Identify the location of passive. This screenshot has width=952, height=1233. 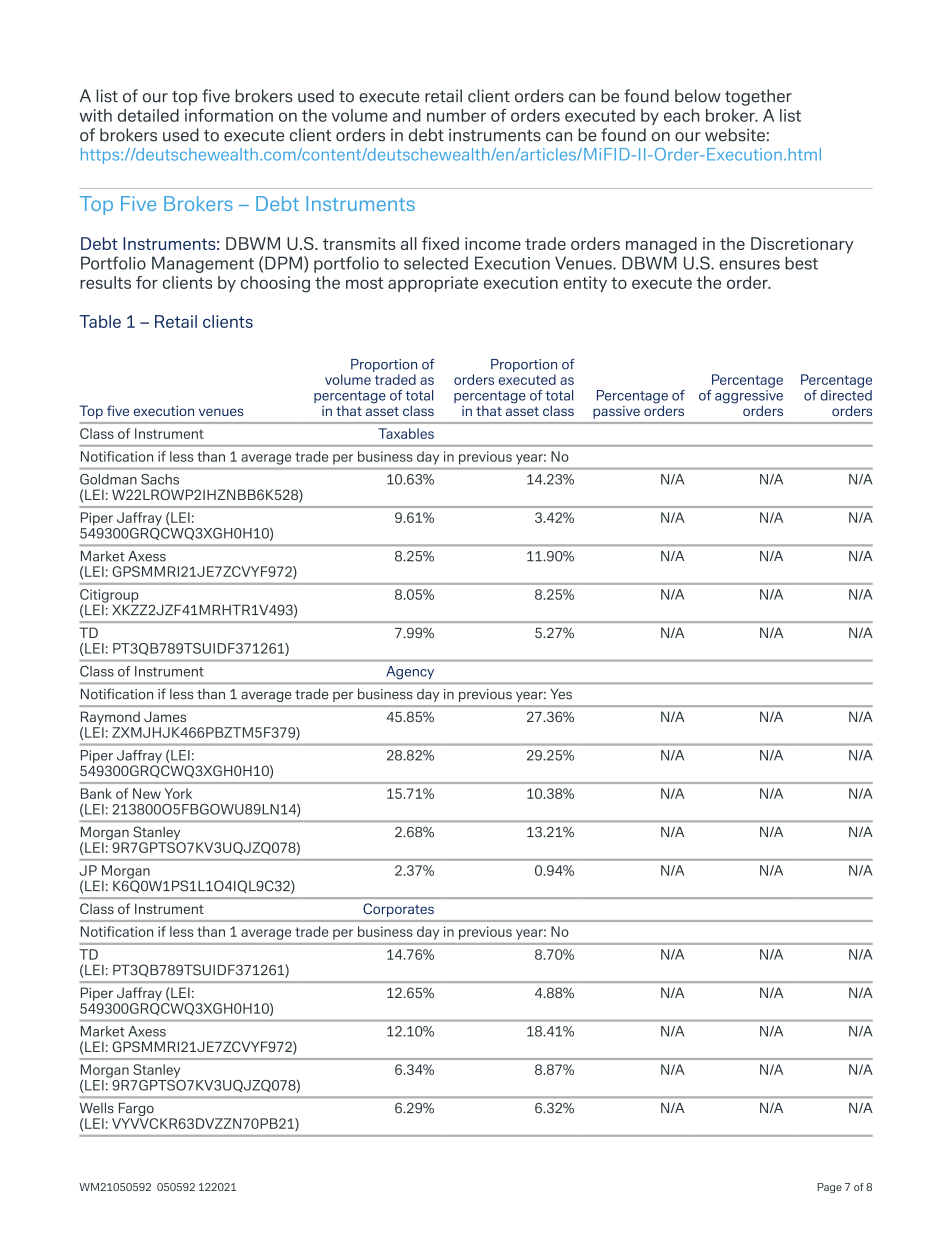
(616, 412).
